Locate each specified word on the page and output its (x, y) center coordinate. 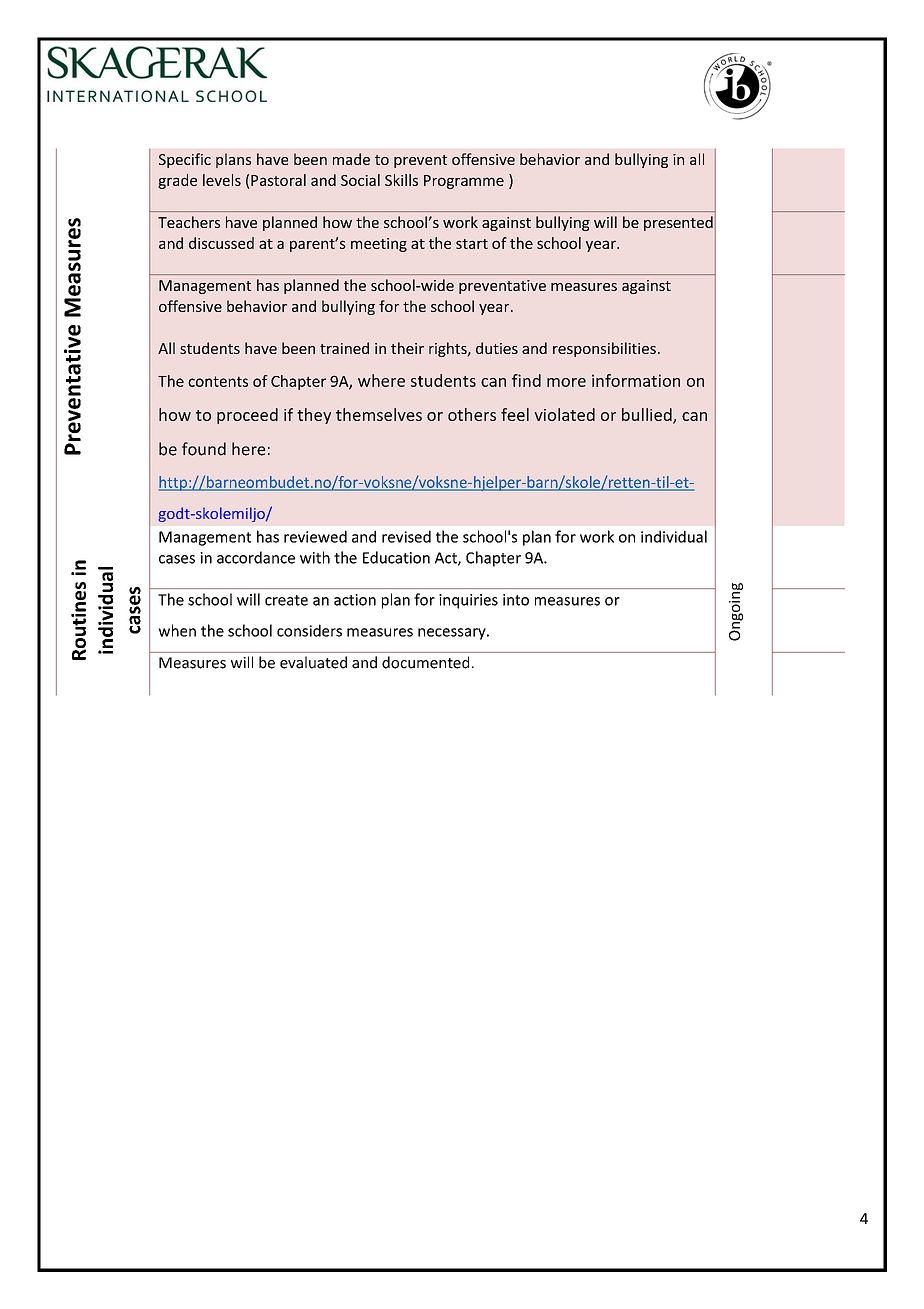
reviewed (315, 536)
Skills (401, 180)
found (204, 449)
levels (222, 180)
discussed (221, 243)
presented (678, 223)
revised (406, 536)
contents (218, 381)
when (177, 630)
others (472, 414)
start (472, 244)
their (407, 348)
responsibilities (604, 349)
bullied (648, 416)
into (516, 600)
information (636, 380)
